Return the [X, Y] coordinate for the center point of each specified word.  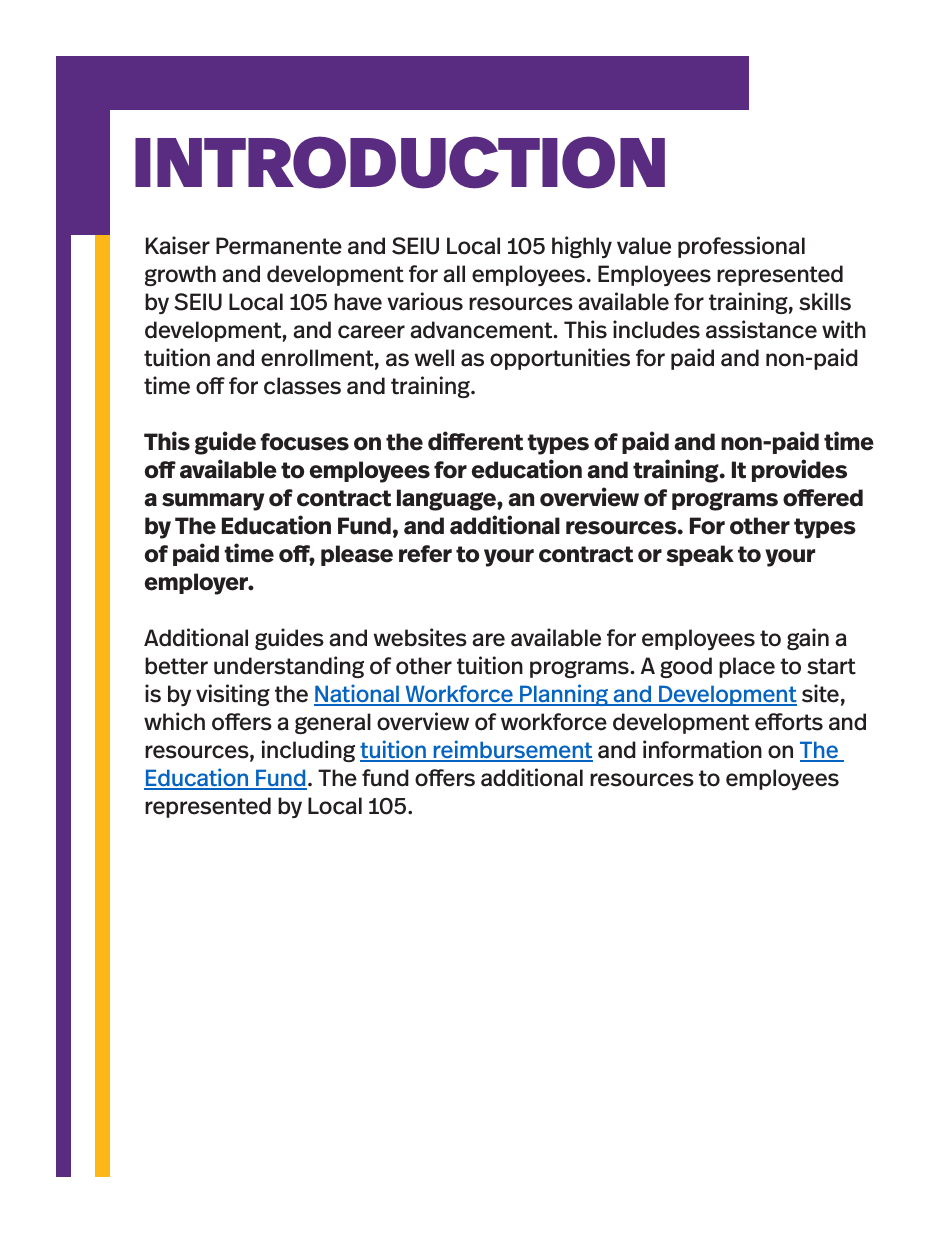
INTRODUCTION [400, 162]
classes [302, 386]
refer [425, 554]
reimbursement [512, 750]
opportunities [560, 359]
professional [741, 247]
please [357, 555]
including [308, 751]
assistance [761, 329]
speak [700, 555]
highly [582, 247]
